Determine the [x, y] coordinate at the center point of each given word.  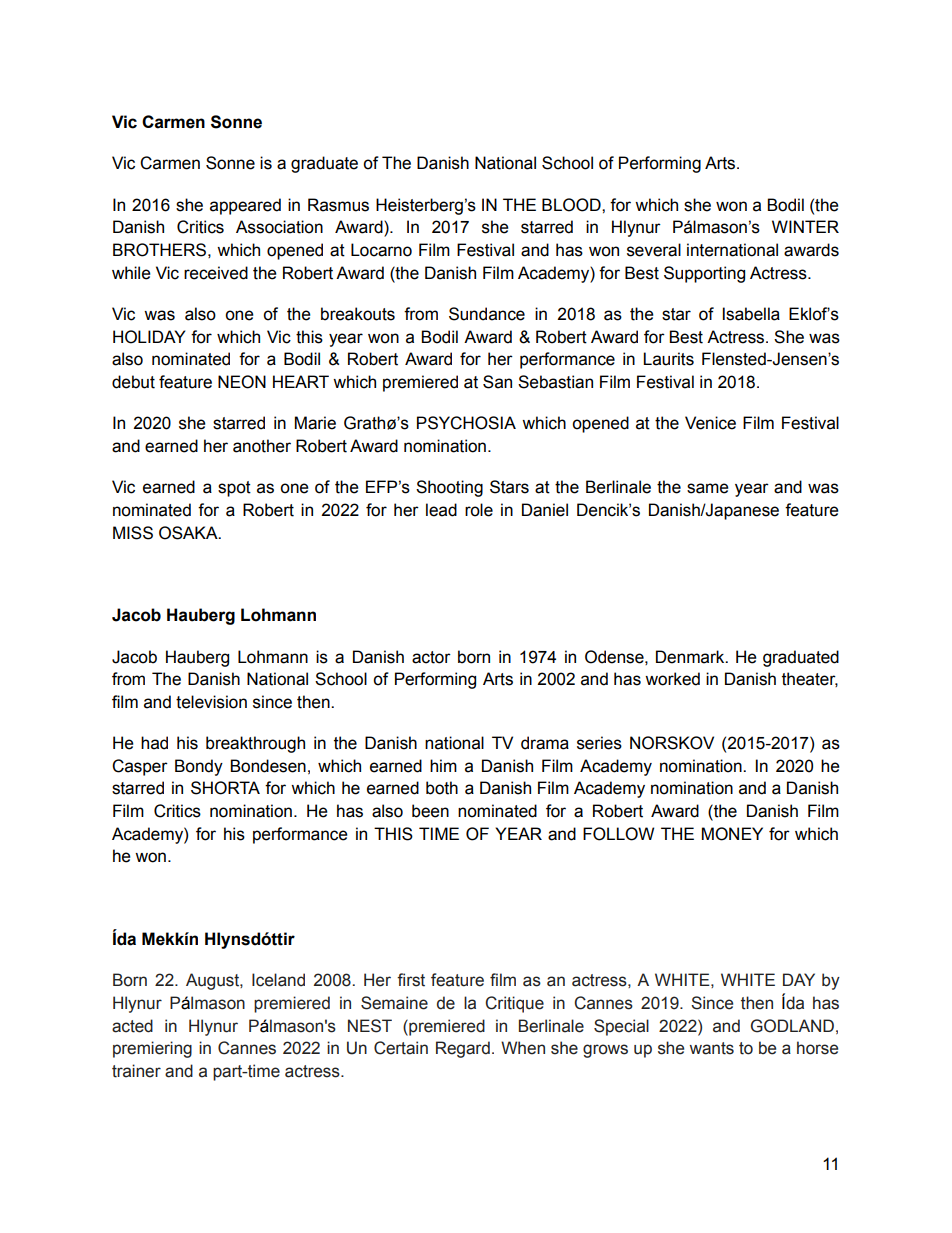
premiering [152, 1049]
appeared [245, 206]
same [708, 488]
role [479, 510]
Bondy [199, 767]
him [443, 765]
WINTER [805, 226]
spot [234, 489]
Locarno [381, 250]
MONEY [732, 834]
